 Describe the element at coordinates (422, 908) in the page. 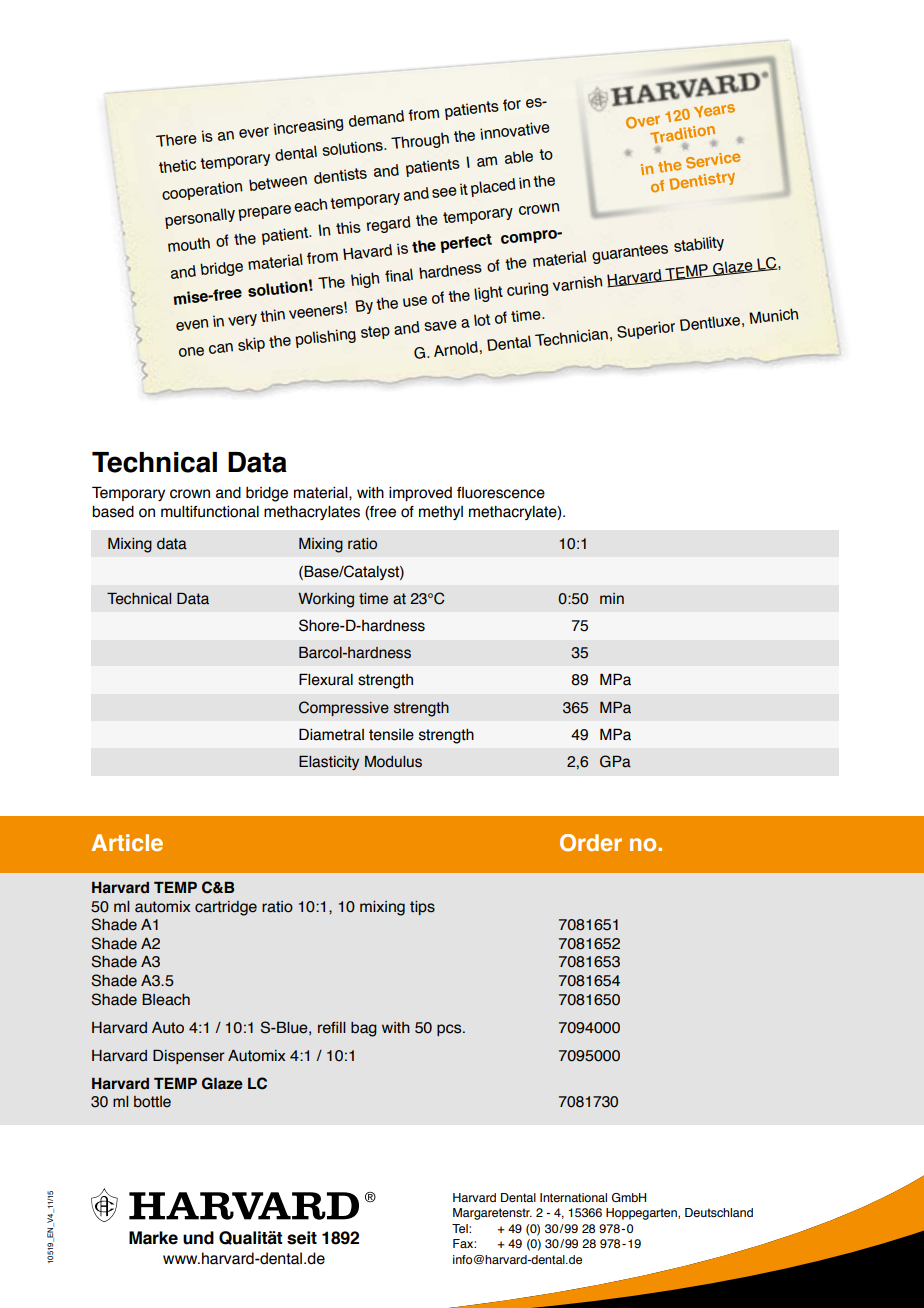

I see `tips` at that location.
